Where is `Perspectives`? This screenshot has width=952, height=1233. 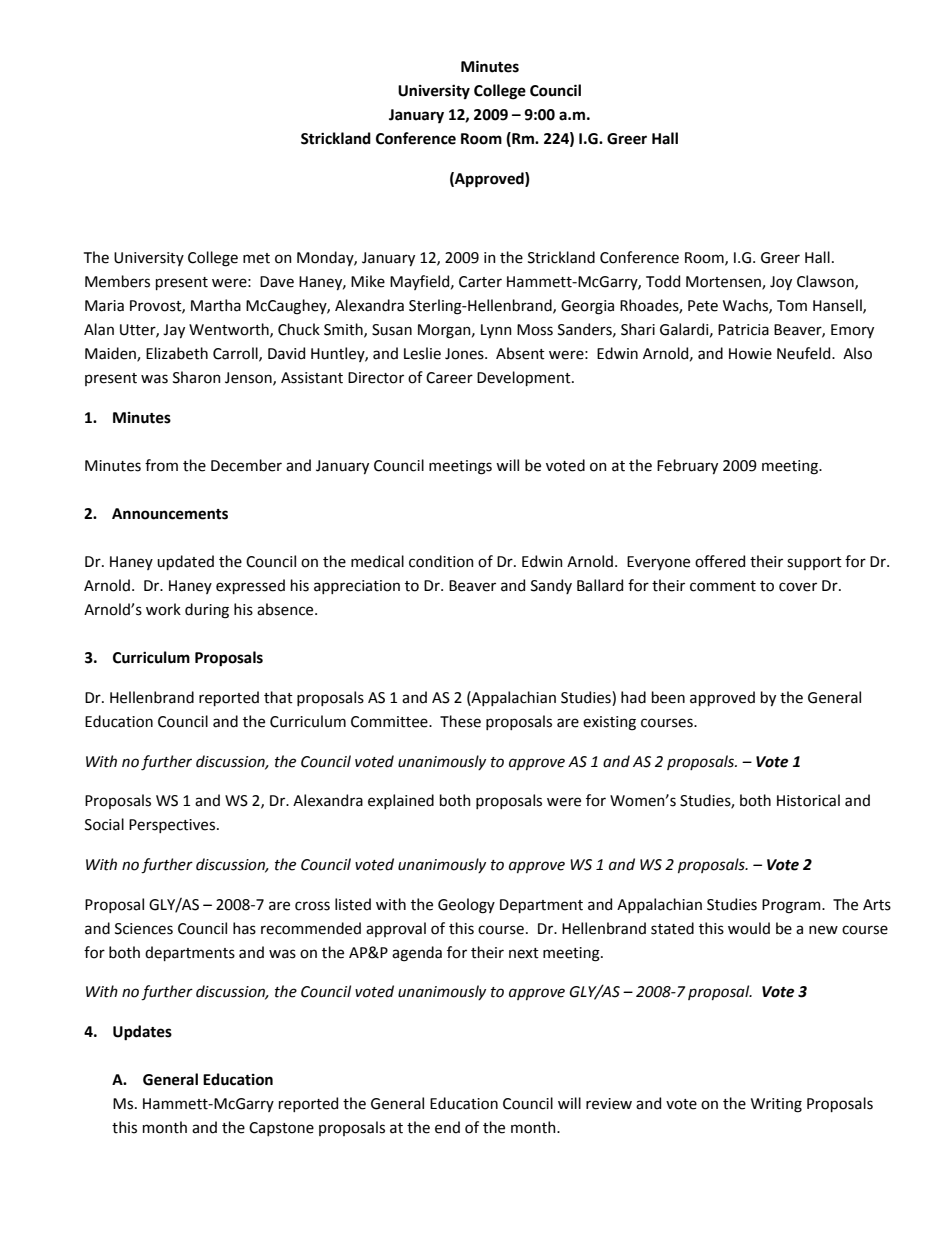 Perspectives is located at coordinates (173, 826).
